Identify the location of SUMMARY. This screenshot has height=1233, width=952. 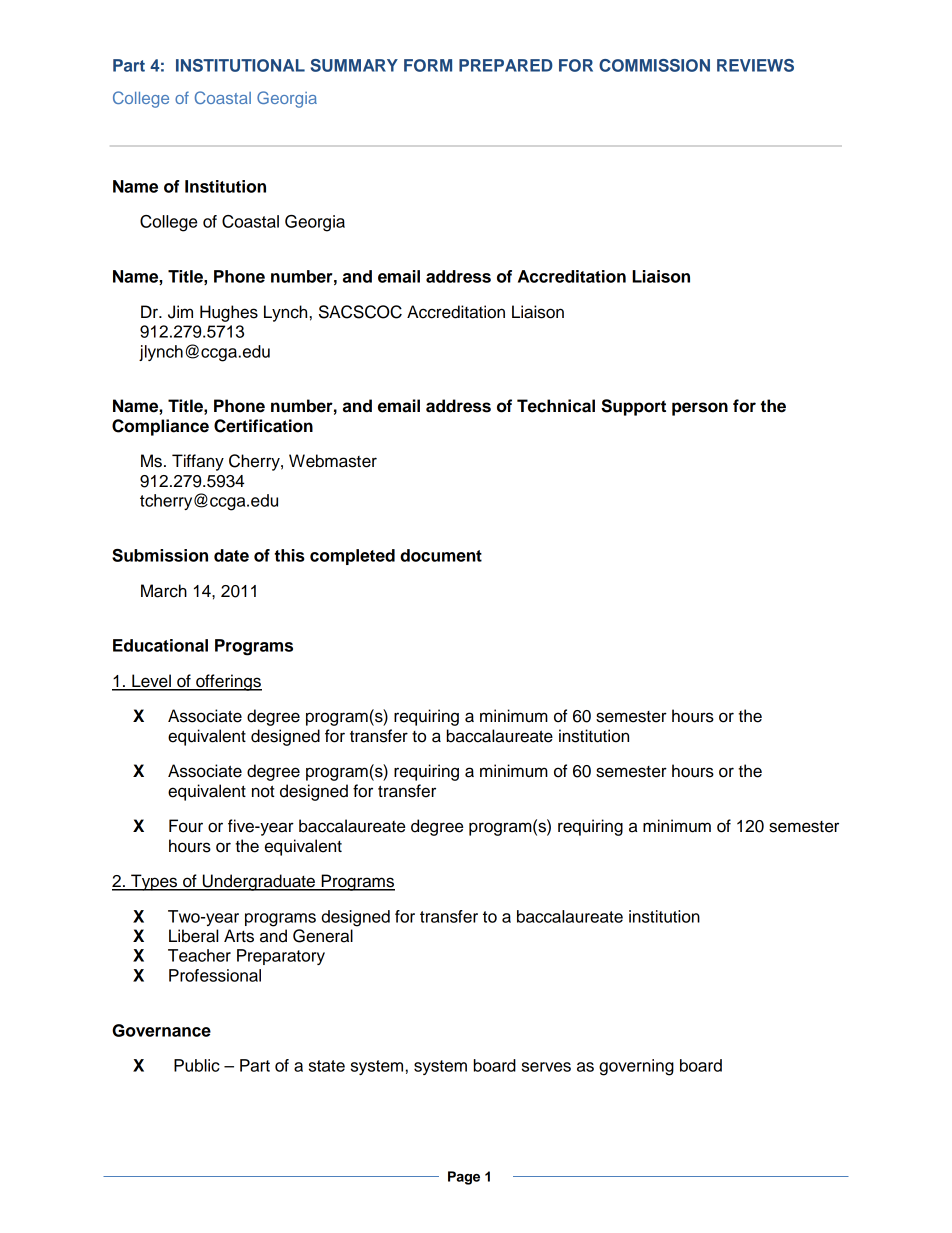
(354, 65).
